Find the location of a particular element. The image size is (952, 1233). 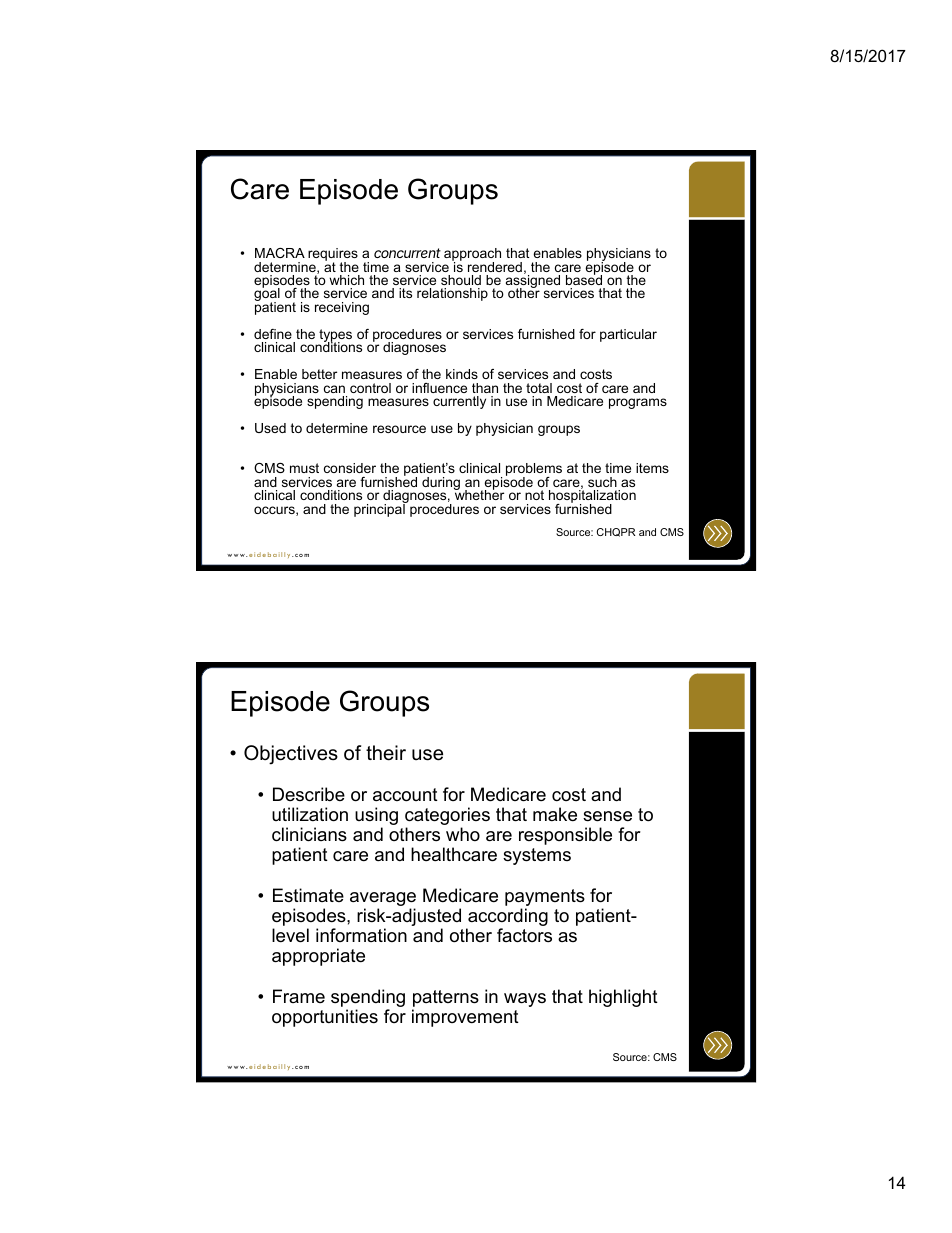

Frame is located at coordinates (299, 996).
